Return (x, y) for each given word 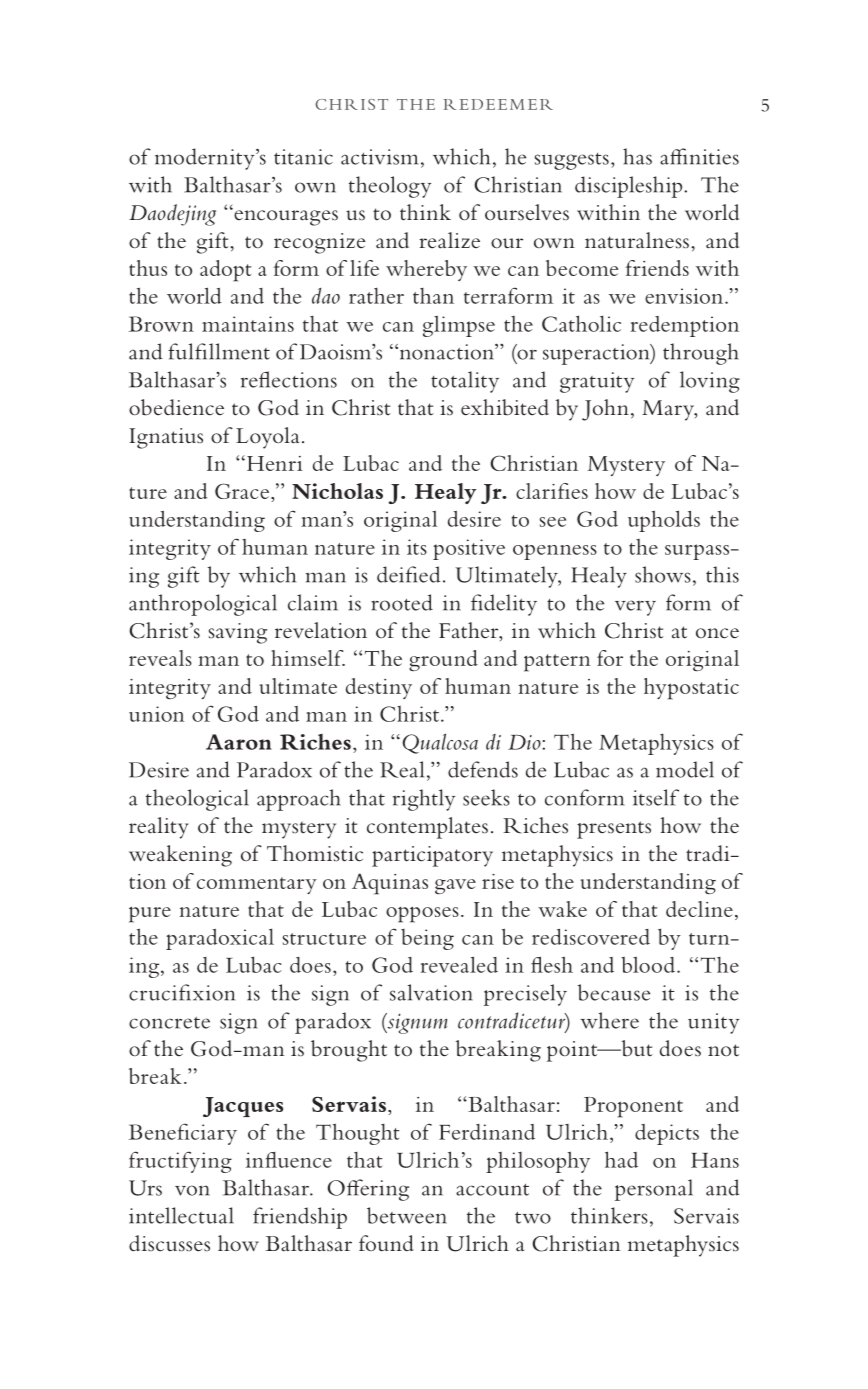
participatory (432, 856)
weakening (180, 856)
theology (390, 187)
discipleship (630, 187)
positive (469, 549)
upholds (664, 521)
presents (614, 830)
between (407, 1215)
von (192, 1190)
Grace (242, 491)
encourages (285, 217)
